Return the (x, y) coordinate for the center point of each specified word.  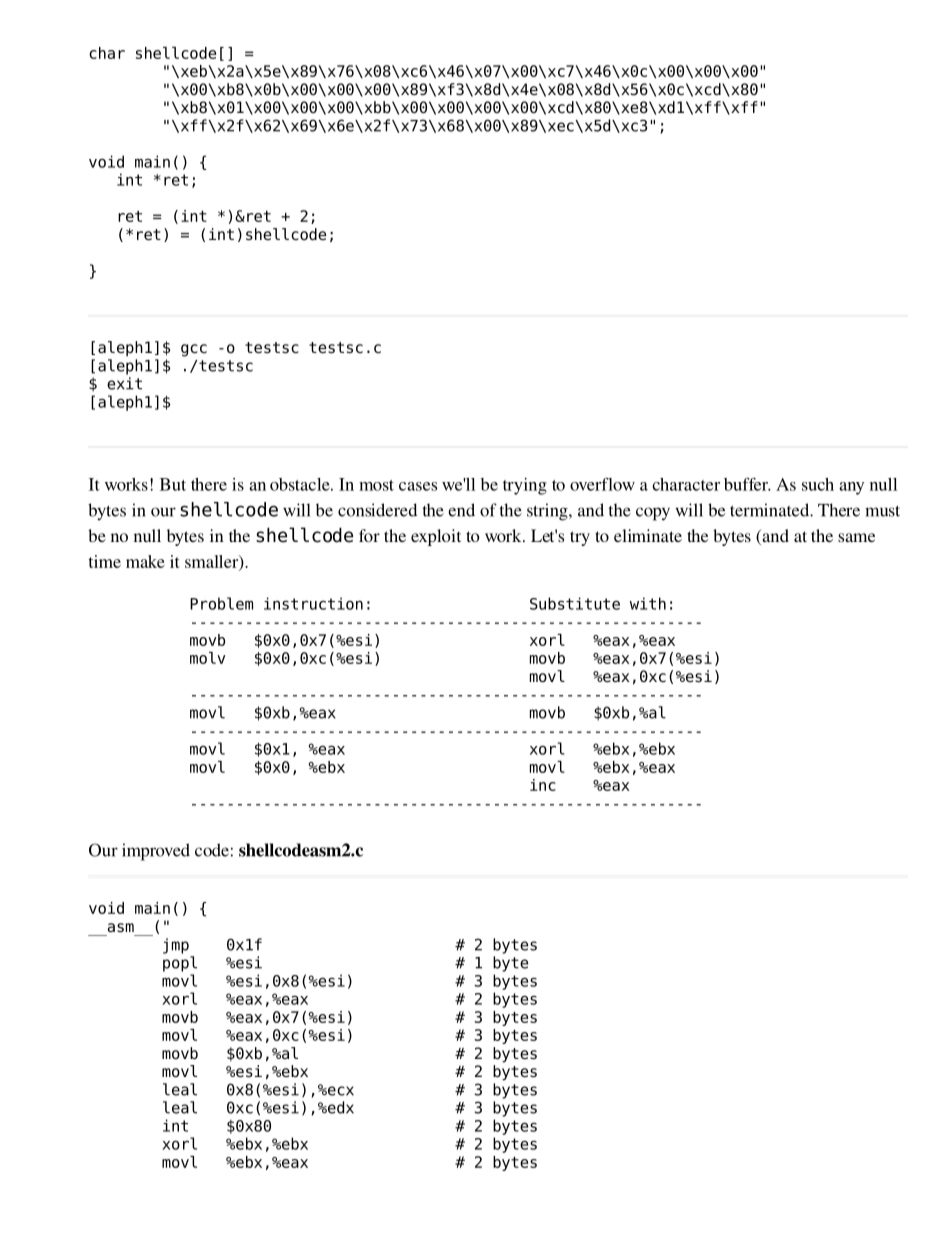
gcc (194, 350)
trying (525, 486)
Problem (221, 603)
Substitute (575, 603)
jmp (176, 946)
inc (543, 785)
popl (180, 964)
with (648, 603)
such (818, 484)
